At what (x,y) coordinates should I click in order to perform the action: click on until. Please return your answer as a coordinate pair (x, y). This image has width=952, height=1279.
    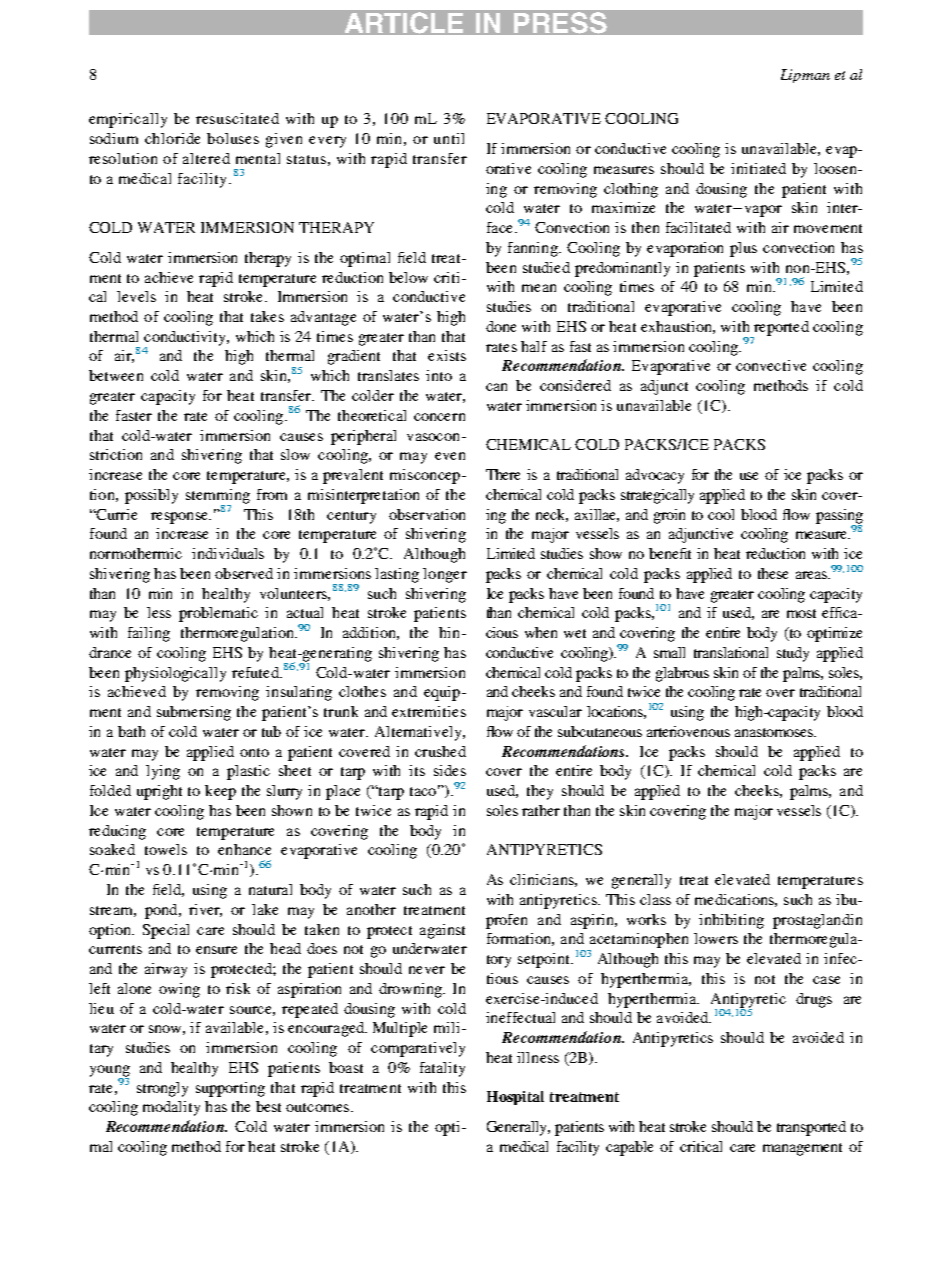
    Looking at the image, I should click on (449, 138).
